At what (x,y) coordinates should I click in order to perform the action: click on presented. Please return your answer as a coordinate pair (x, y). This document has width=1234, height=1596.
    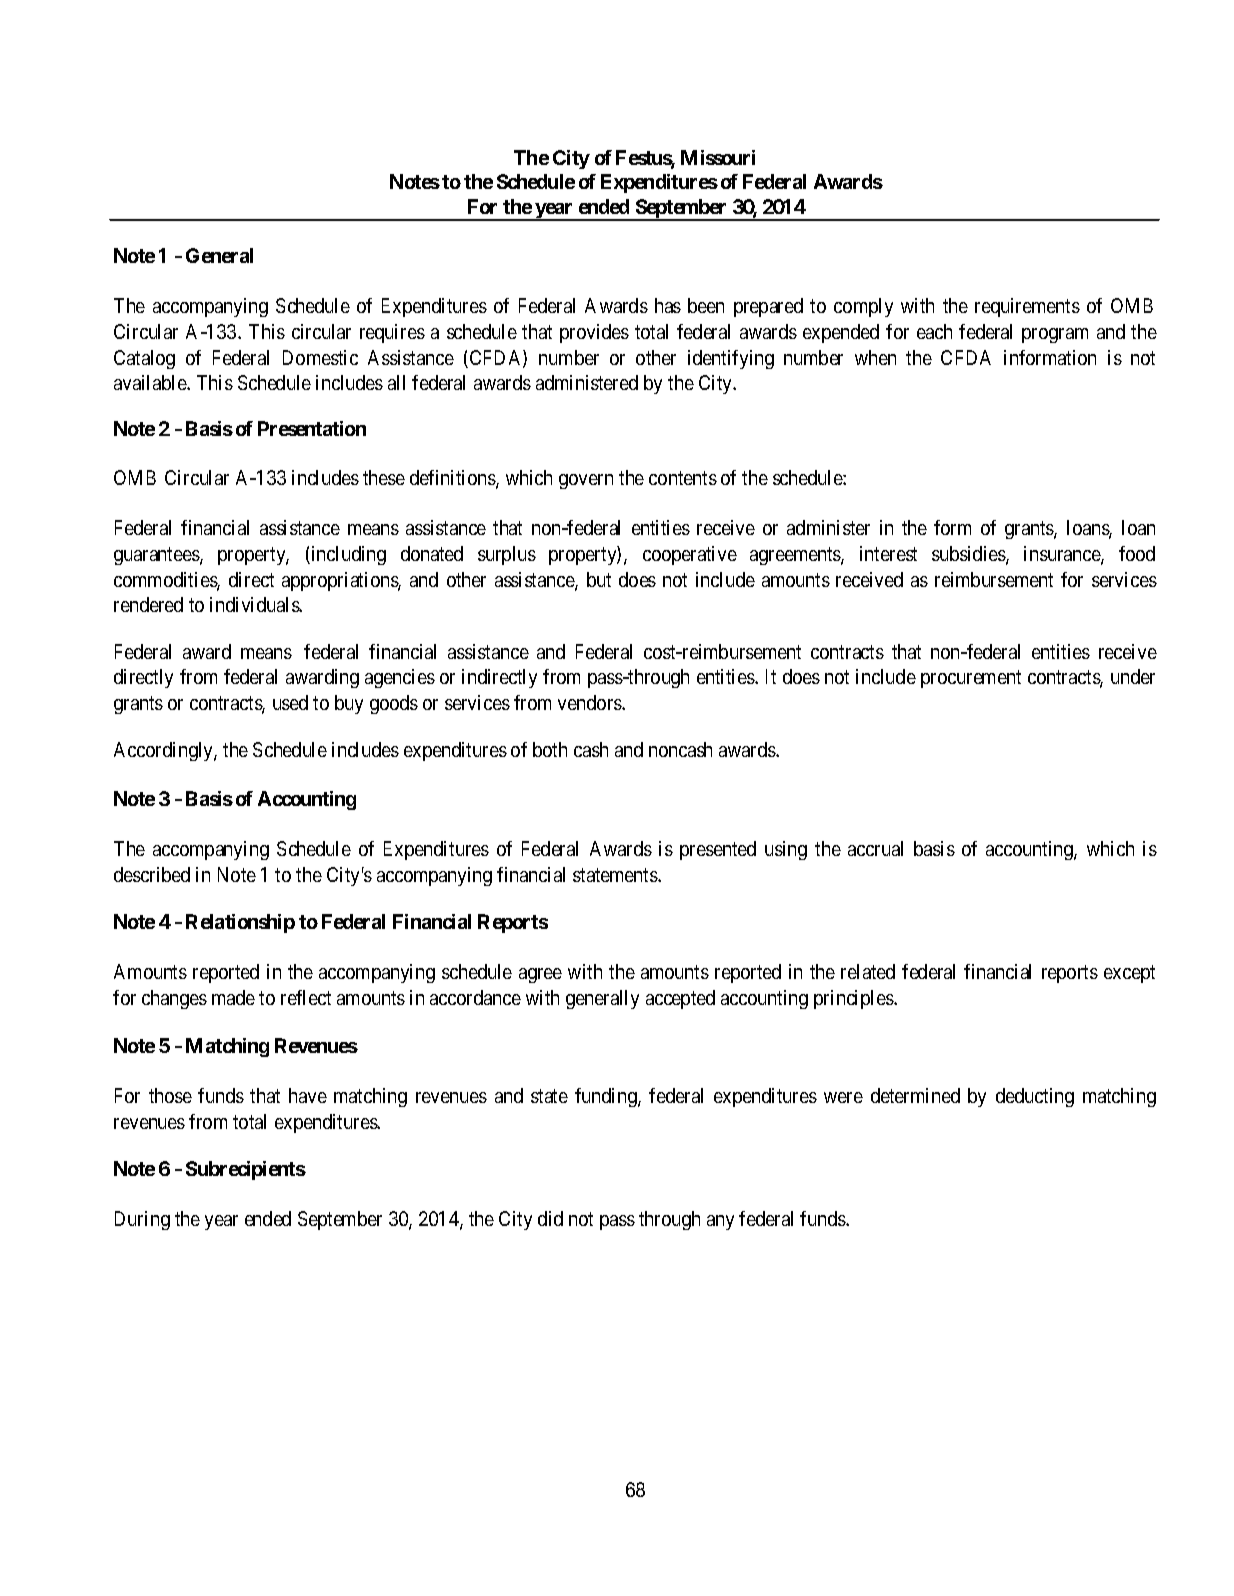
    Looking at the image, I should click on (718, 850).
